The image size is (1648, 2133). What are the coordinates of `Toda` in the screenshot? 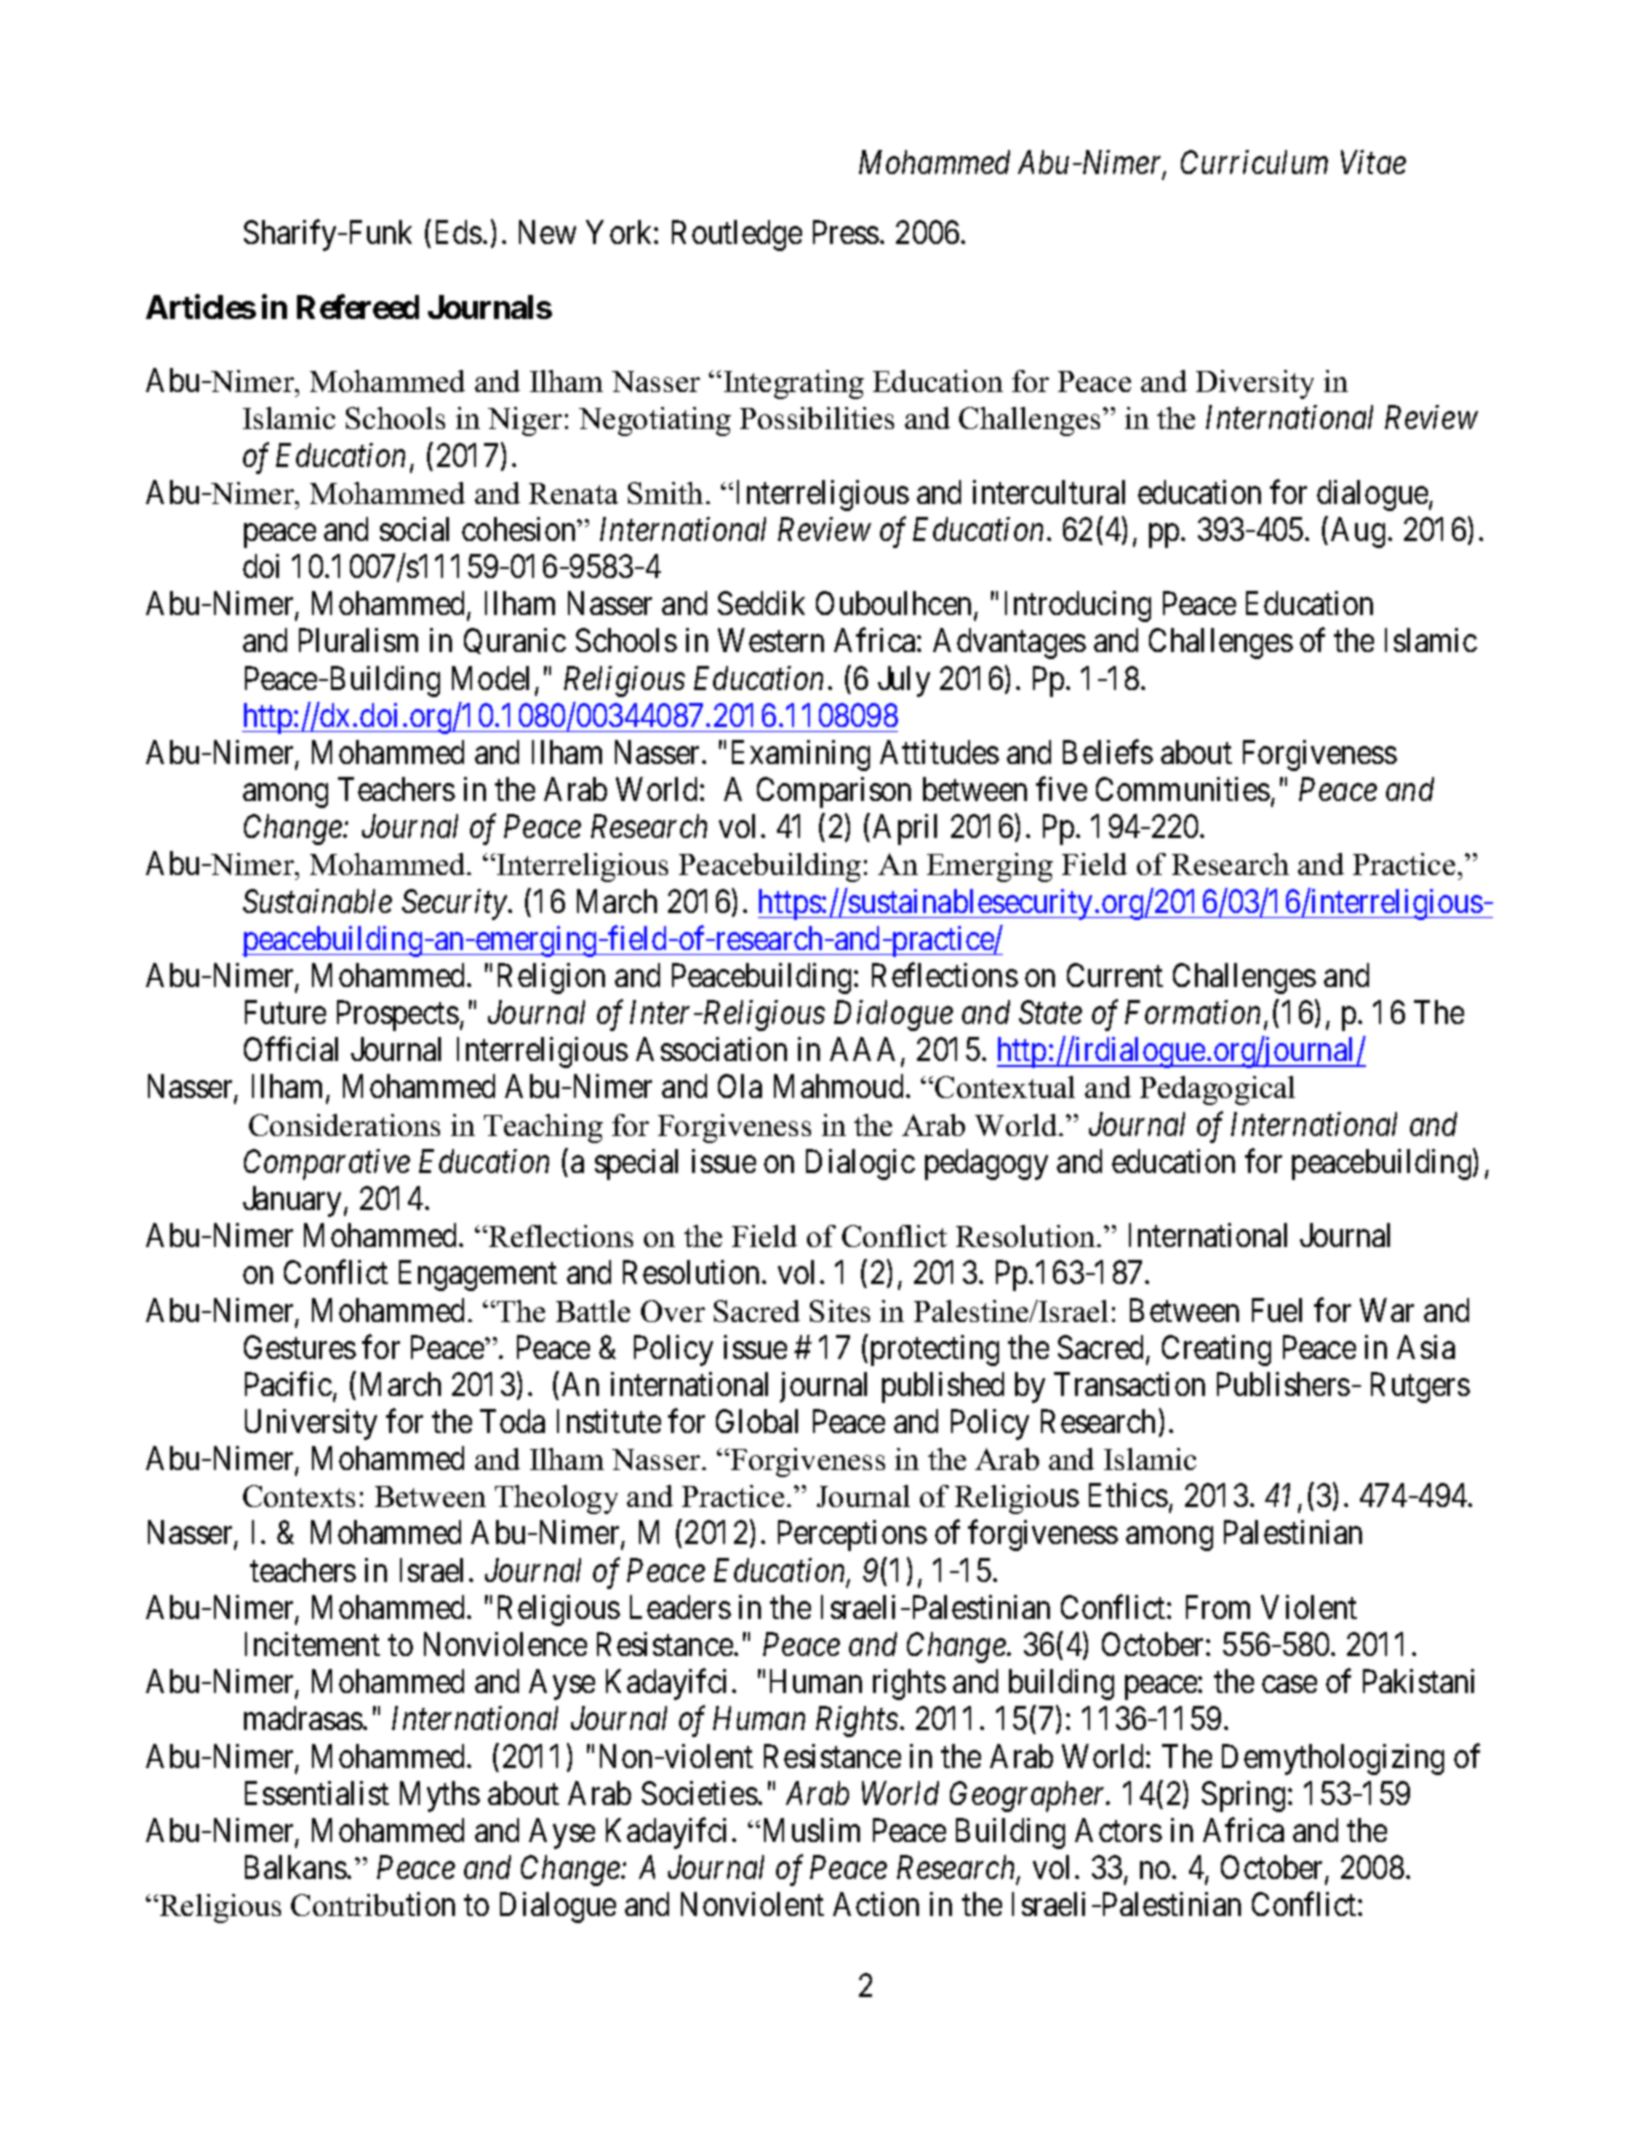 It's located at (512, 1421).
